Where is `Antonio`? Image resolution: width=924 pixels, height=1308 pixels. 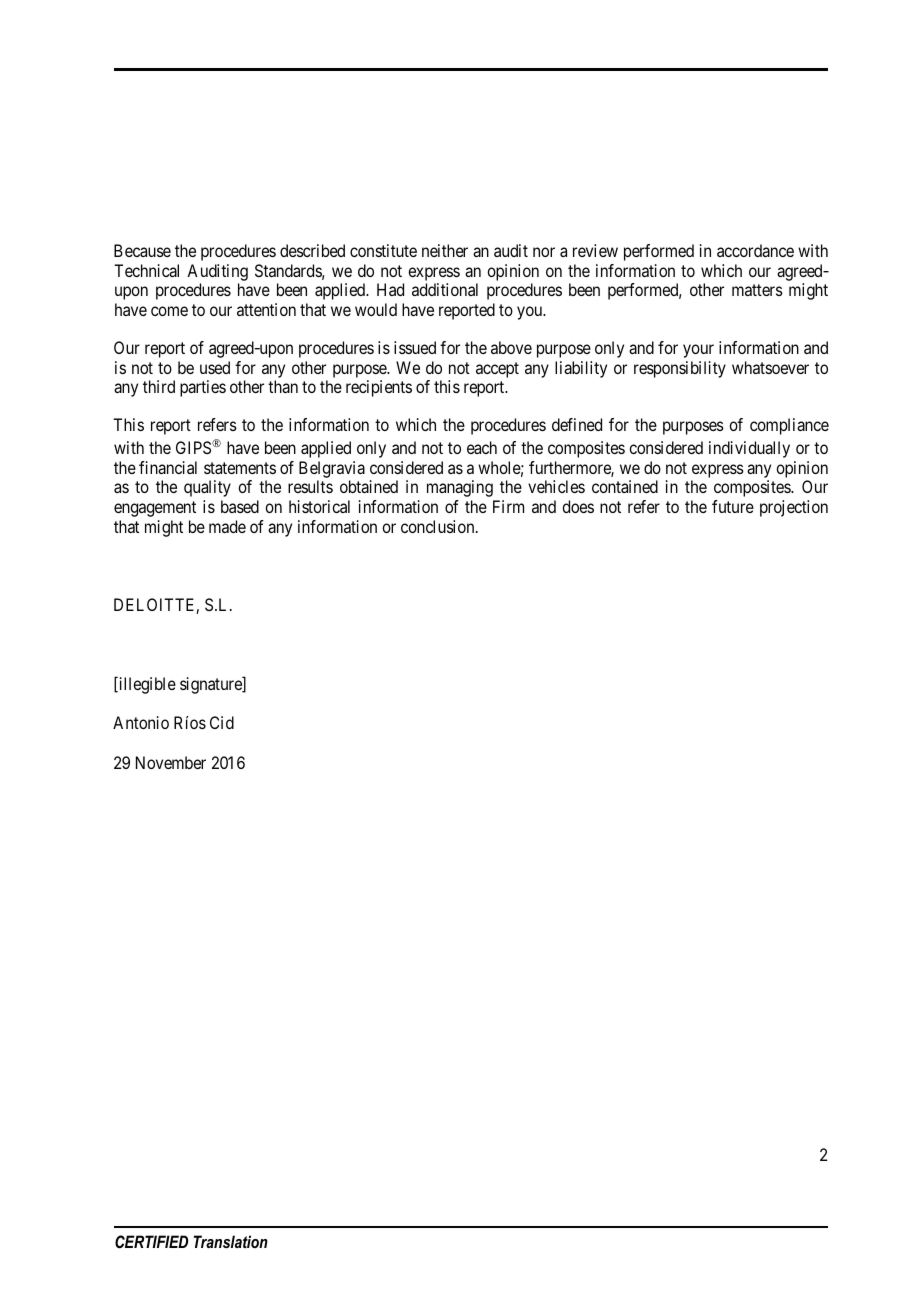
Antonio is located at coordinates (141, 722).
